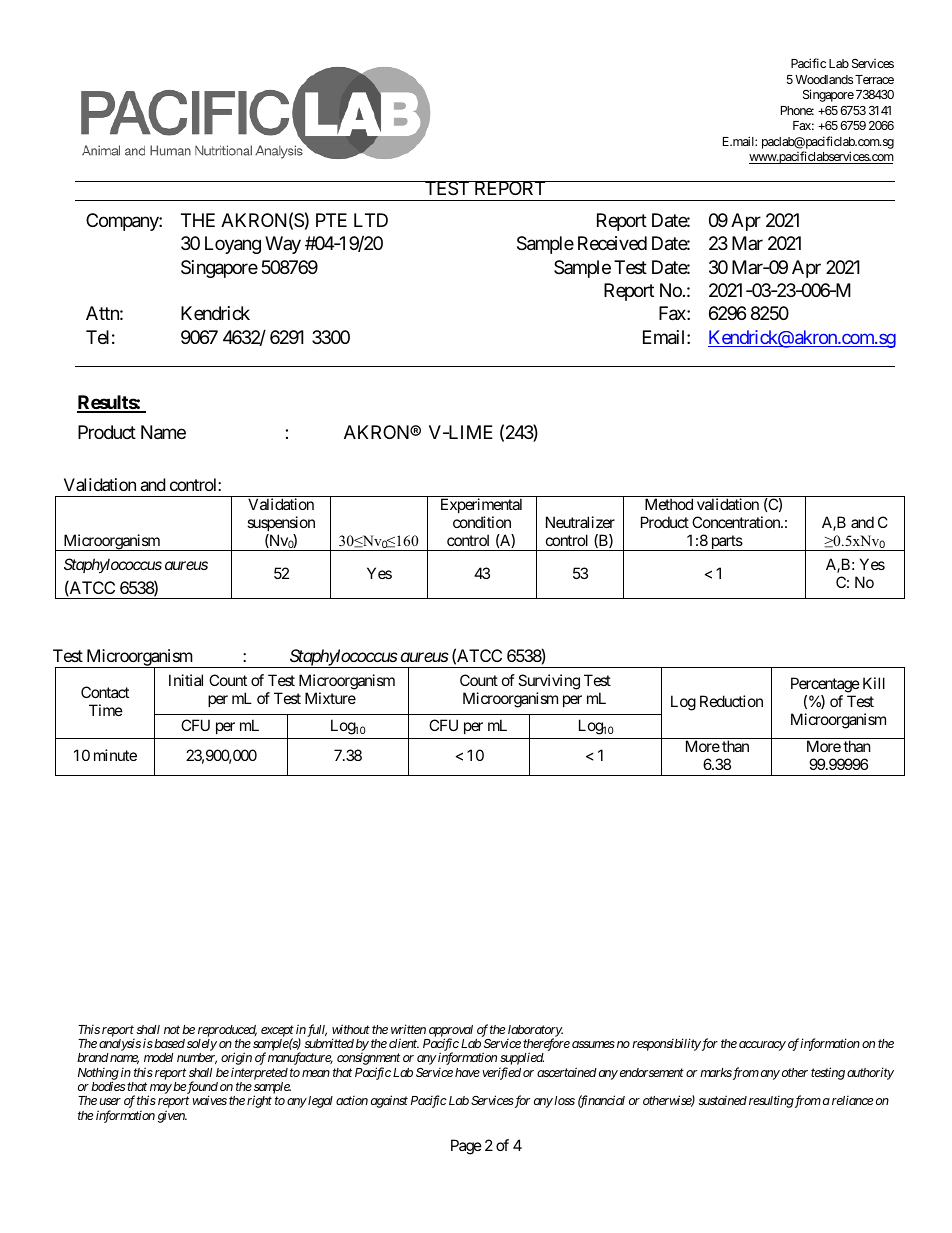 Image resolution: width=952 pixels, height=1233 pixels. I want to click on LTD, so click(371, 220).
